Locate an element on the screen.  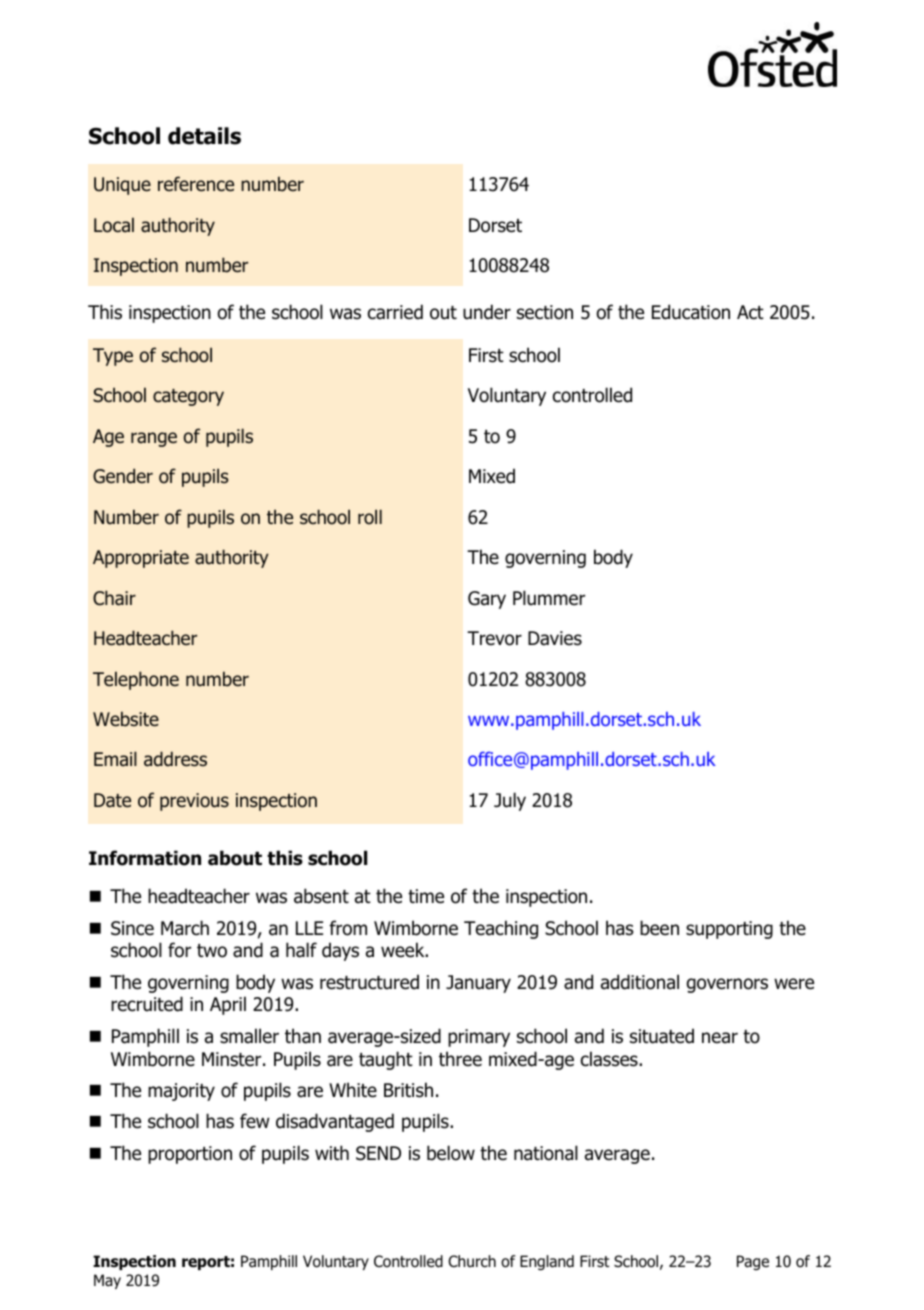
Church is located at coordinates (472, 1261).
